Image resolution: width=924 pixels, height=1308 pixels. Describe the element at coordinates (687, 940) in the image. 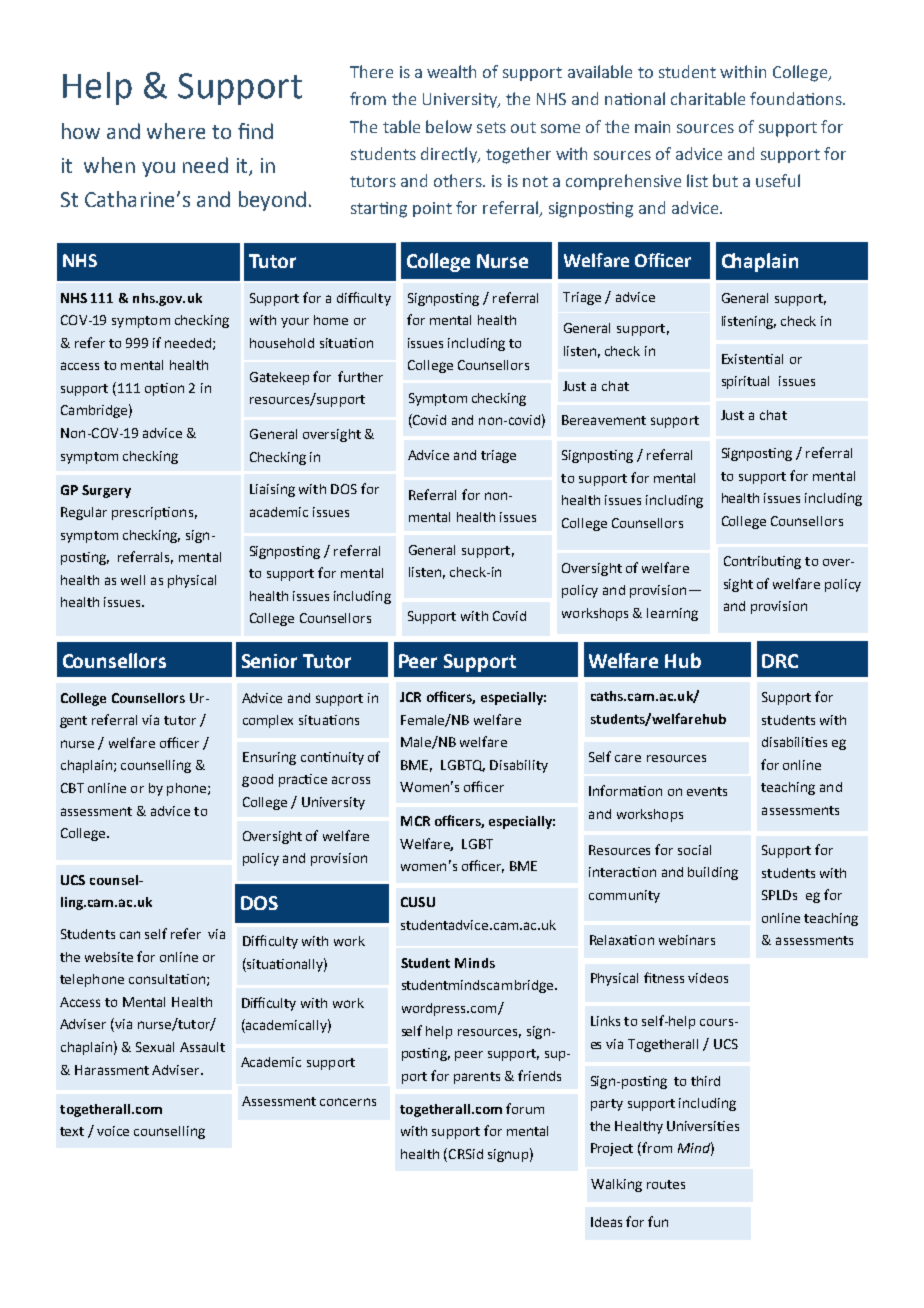

I see `webinars` at that location.
